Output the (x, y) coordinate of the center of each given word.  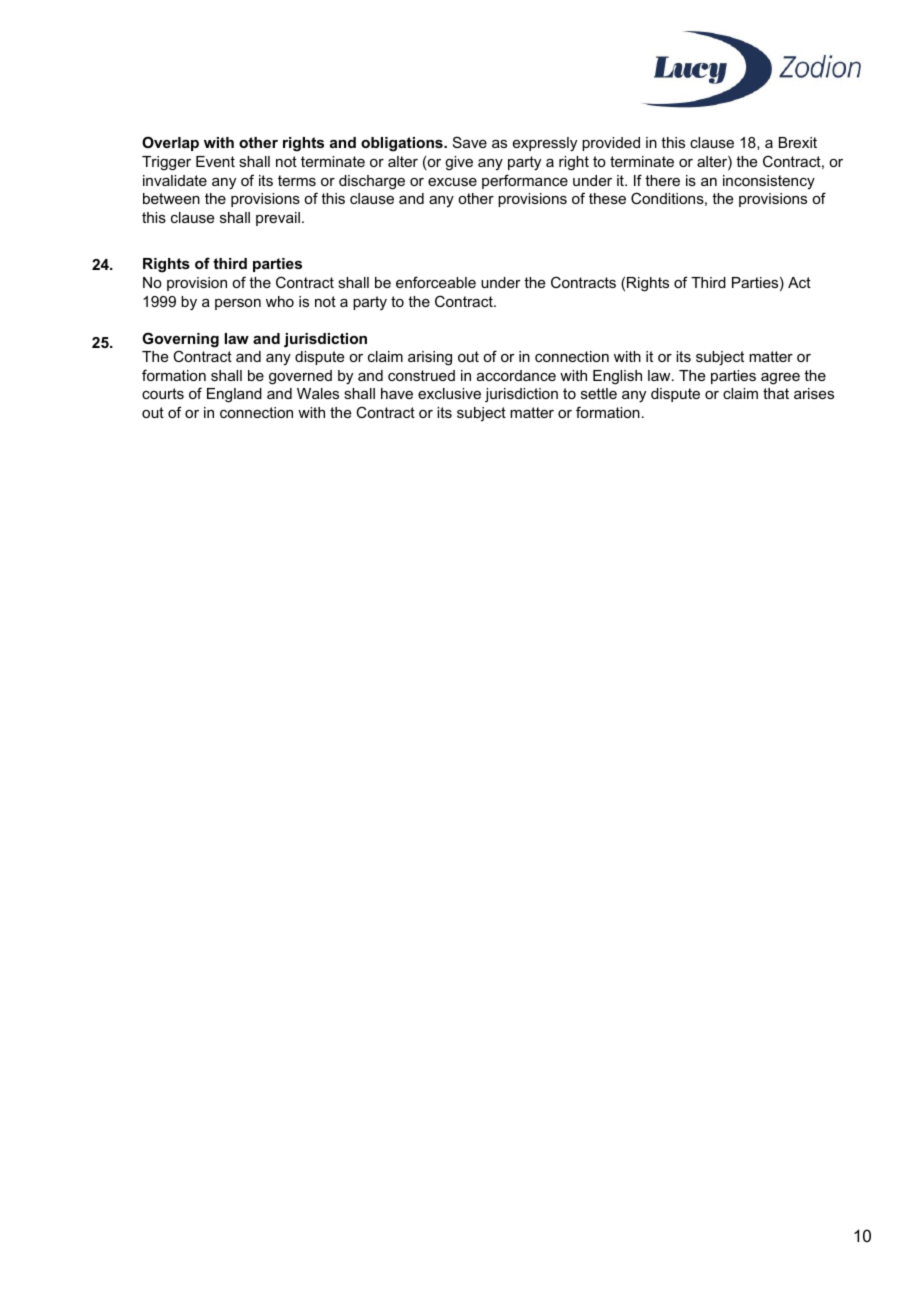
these (607, 198)
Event (215, 161)
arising (430, 358)
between (171, 198)
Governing (180, 340)
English (617, 377)
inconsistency (769, 182)
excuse (452, 182)
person (238, 304)
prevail (278, 219)
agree (780, 379)
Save (470, 142)
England (234, 395)
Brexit (798, 142)
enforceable (436, 282)
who (280, 301)
